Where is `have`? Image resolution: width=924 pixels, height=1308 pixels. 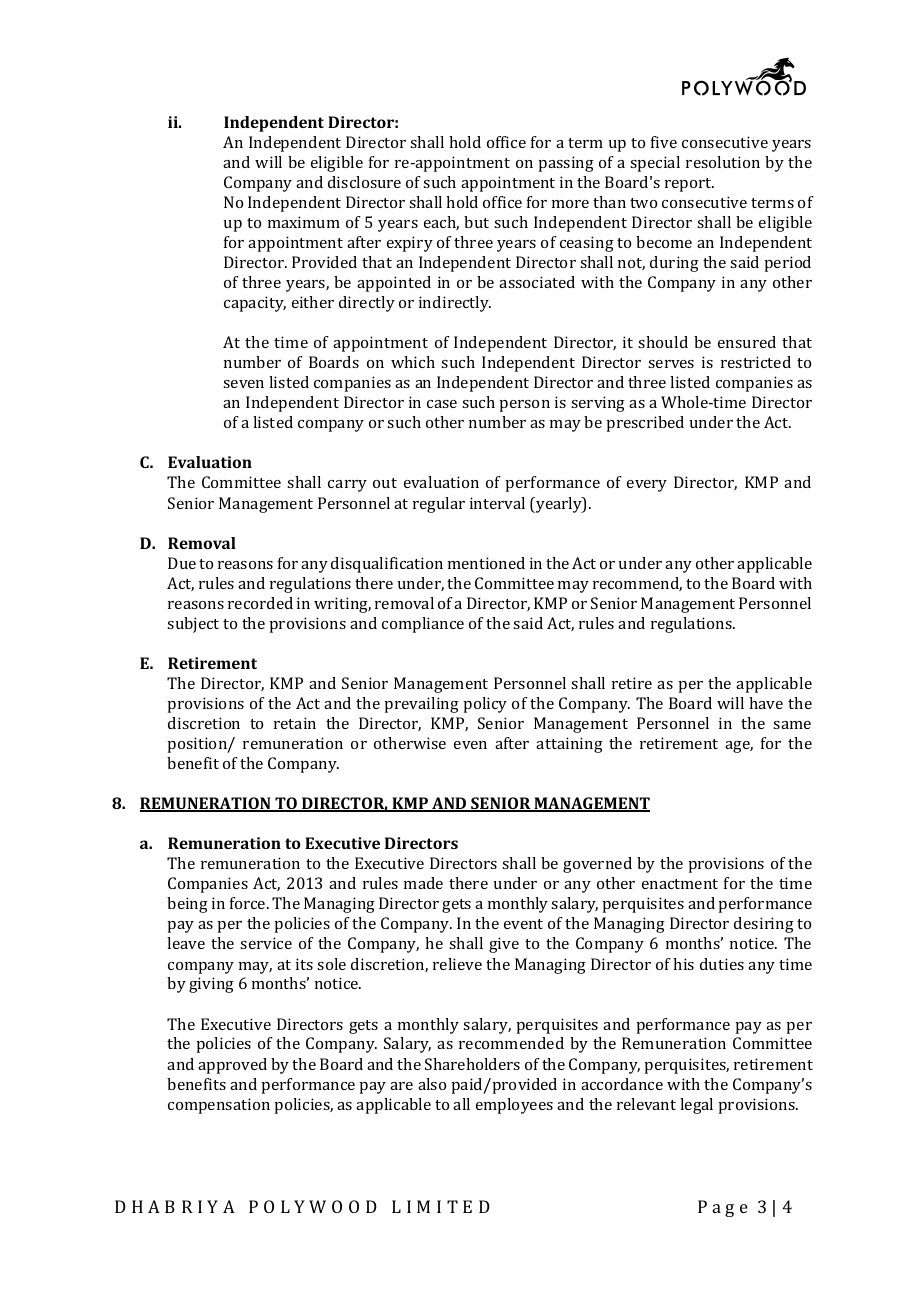 have is located at coordinates (766, 703).
